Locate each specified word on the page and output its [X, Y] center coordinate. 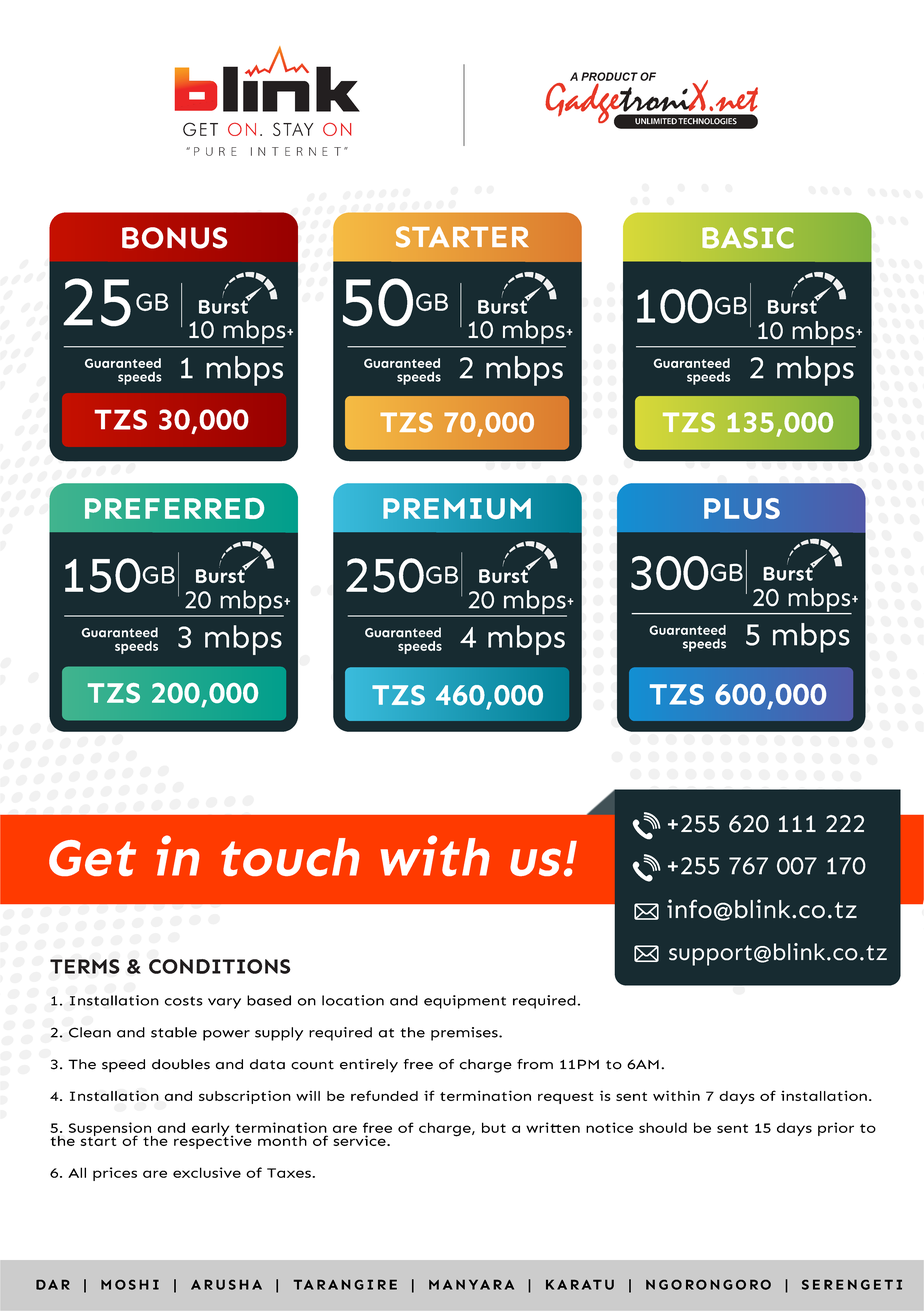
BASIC [748, 238]
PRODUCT [609, 76]
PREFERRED [174, 508]
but [494, 1127]
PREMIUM [457, 508]
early [212, 1130]
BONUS [174, 238]
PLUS [742, 508]
